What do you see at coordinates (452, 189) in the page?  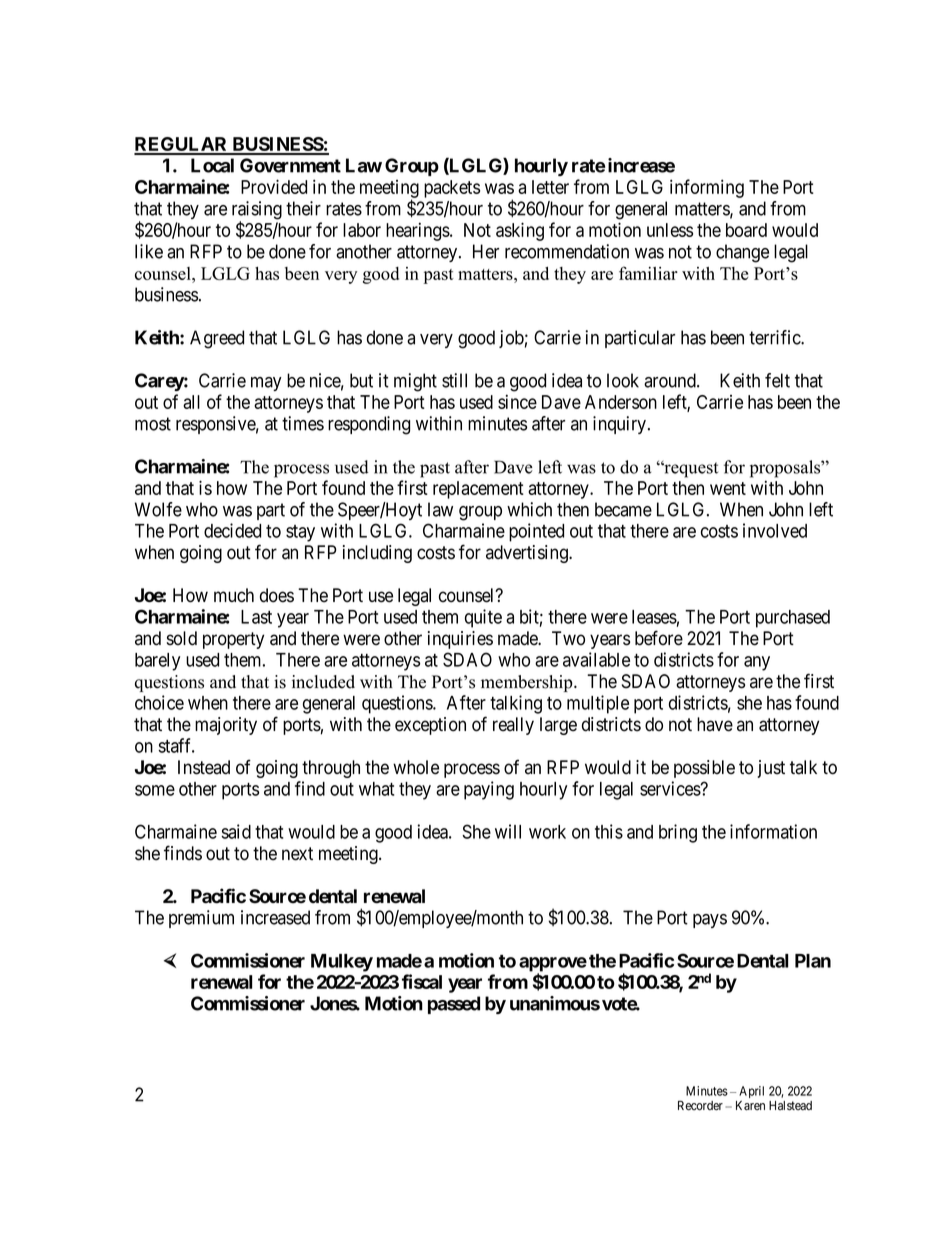 I see `packets` at bounding box center [452, 189].
